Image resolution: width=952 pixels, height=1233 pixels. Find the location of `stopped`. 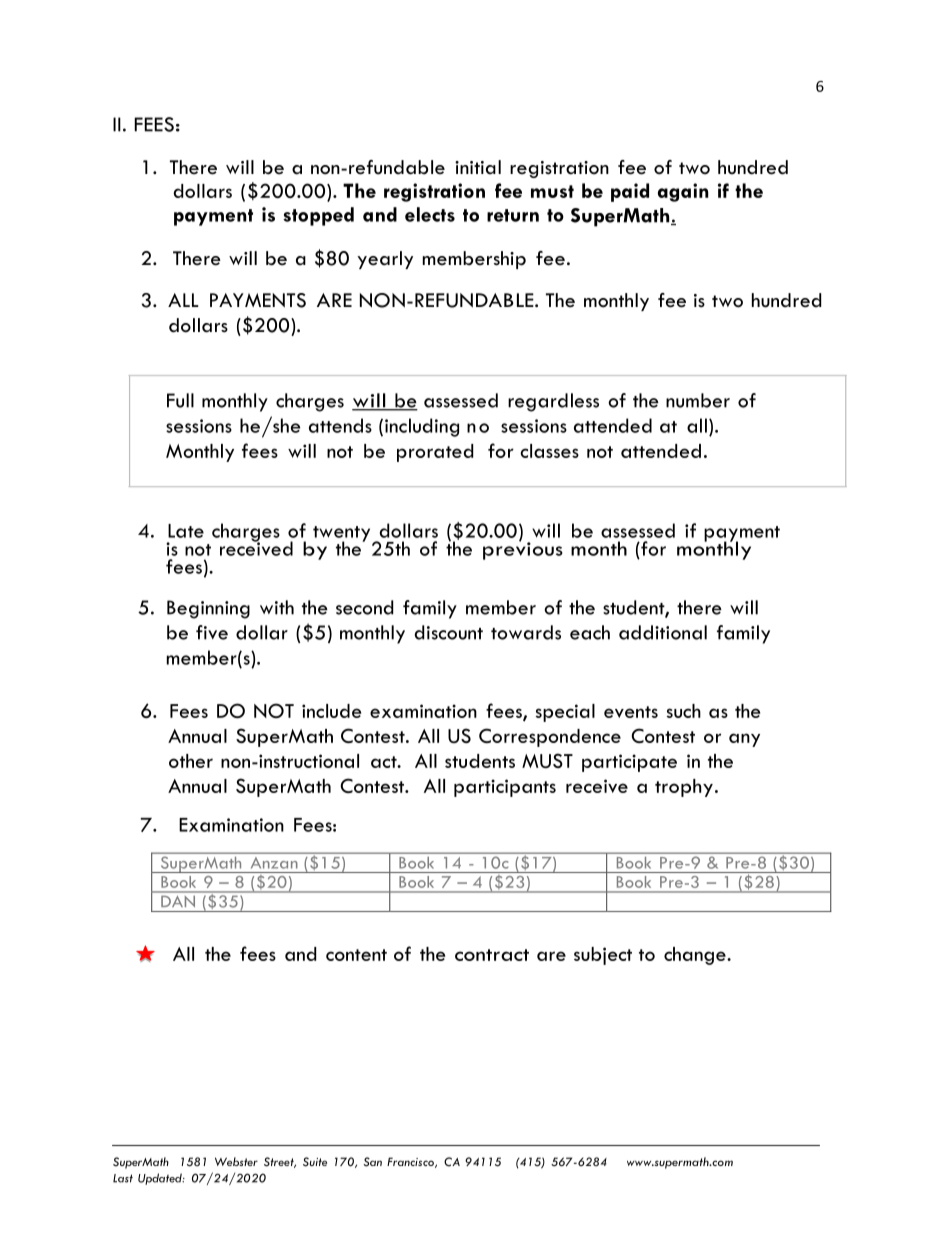

stopped is located at coordinates (318, 216).
